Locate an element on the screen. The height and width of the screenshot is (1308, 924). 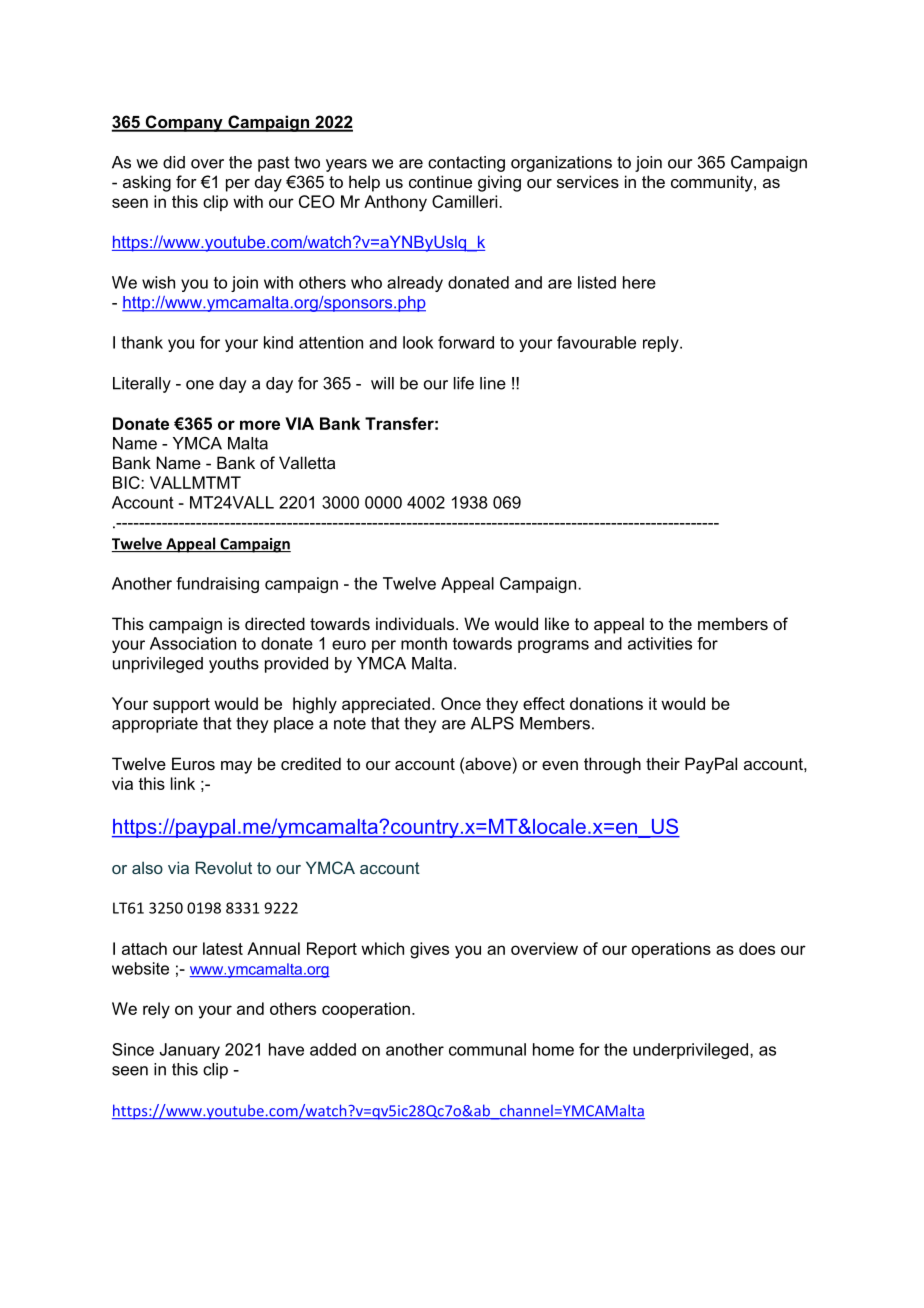
underprivileged is located at coordinates (692, 1051).
